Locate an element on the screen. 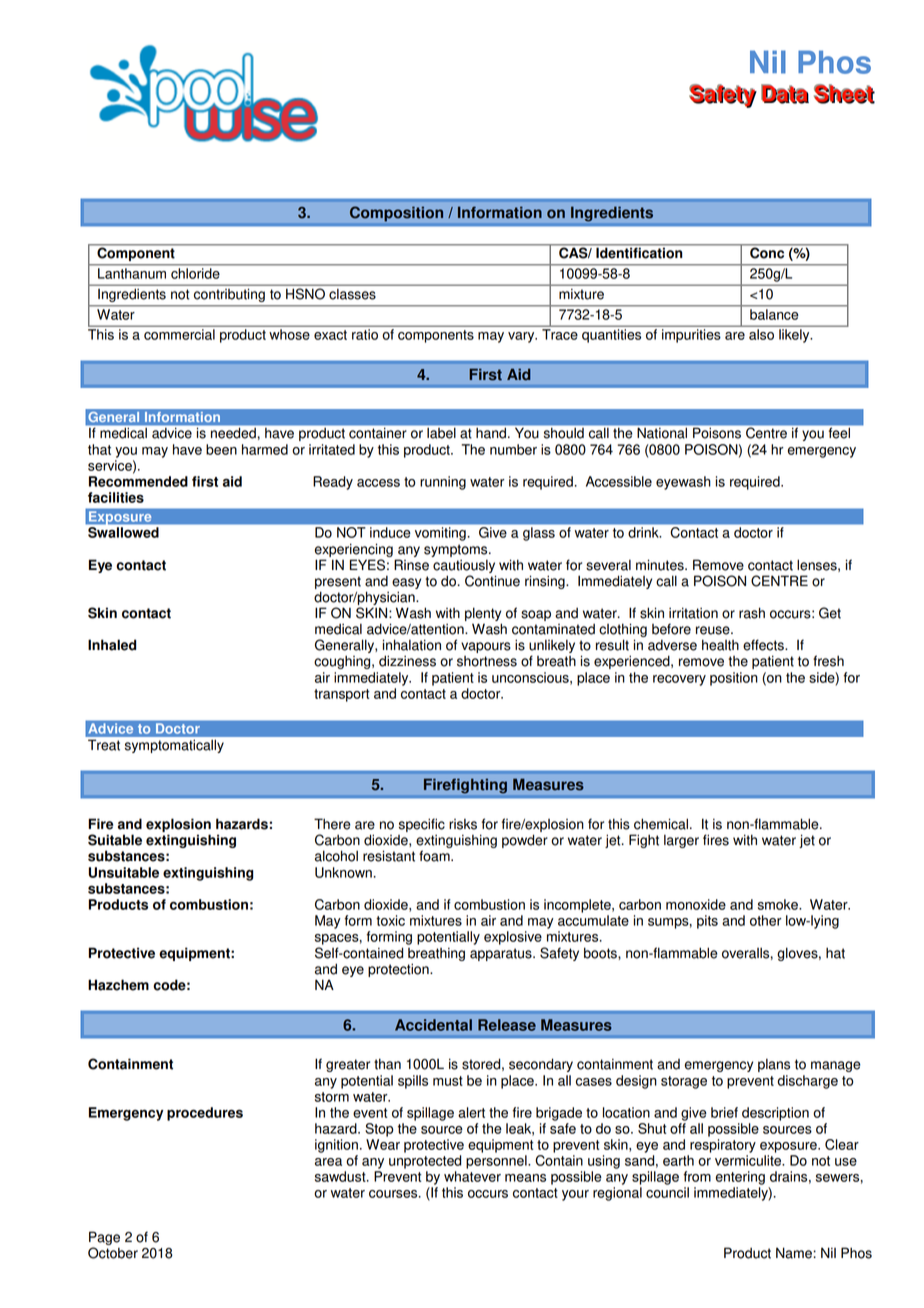 Image resolution: width=924 pixels, height=1308 pixels. whatever is located at coordinates (472, 1176).
